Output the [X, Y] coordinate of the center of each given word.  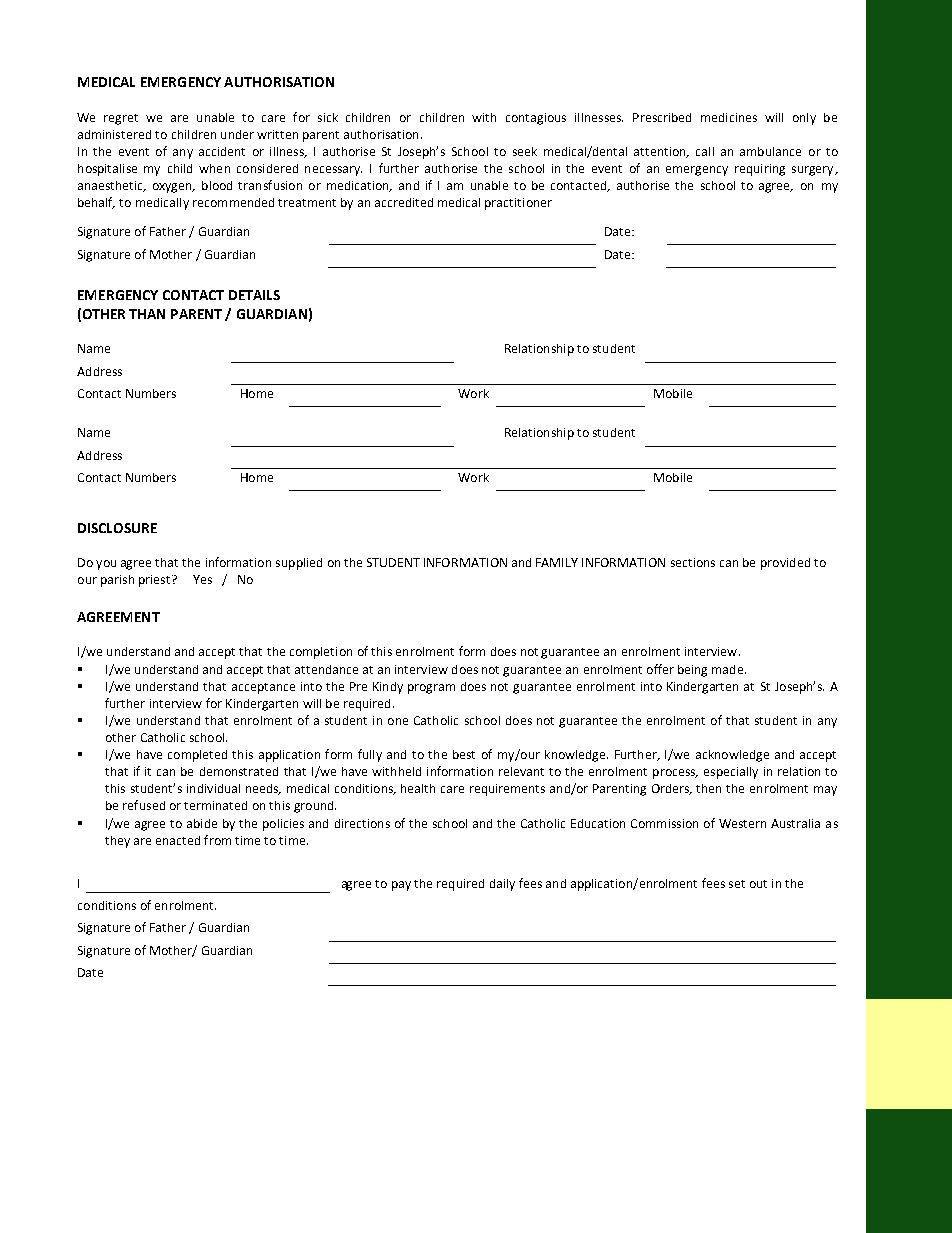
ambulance [770, 151]
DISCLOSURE [117, 528]
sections [693, 562]
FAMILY [557, 562]
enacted [178, 840]
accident [222, 151]
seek [525, 151]
